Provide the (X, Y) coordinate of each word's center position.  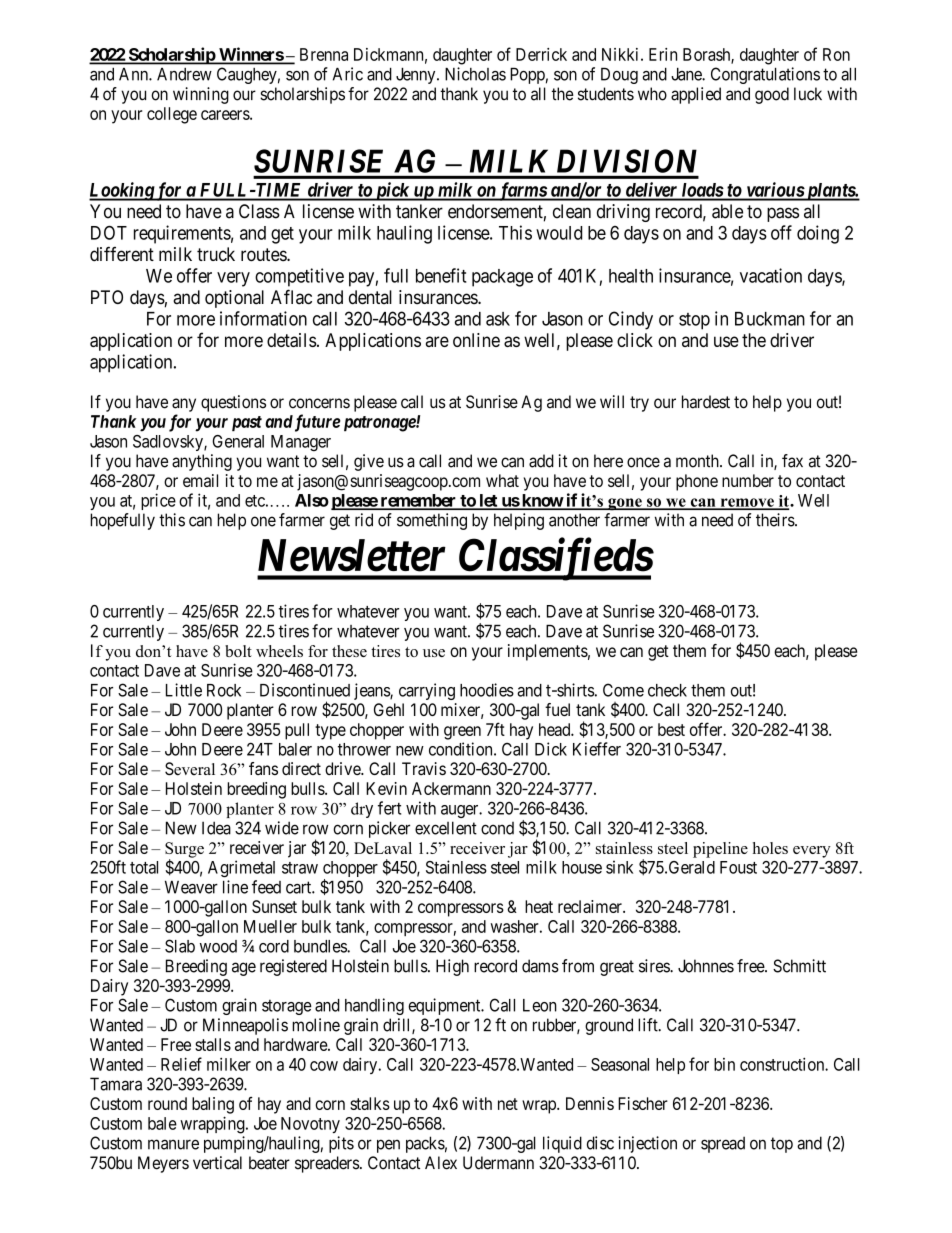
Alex (441, 1163)
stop (694, 321)
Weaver (191, 887)
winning (201, 95)
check (667, 690)
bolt (238, 651)
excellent (446, 828)
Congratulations (765, 75)
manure (173, 1144)
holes (770, 848)
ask (498, 319)
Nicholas (475, 74)
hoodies (487, 690)
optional (234, 299)
